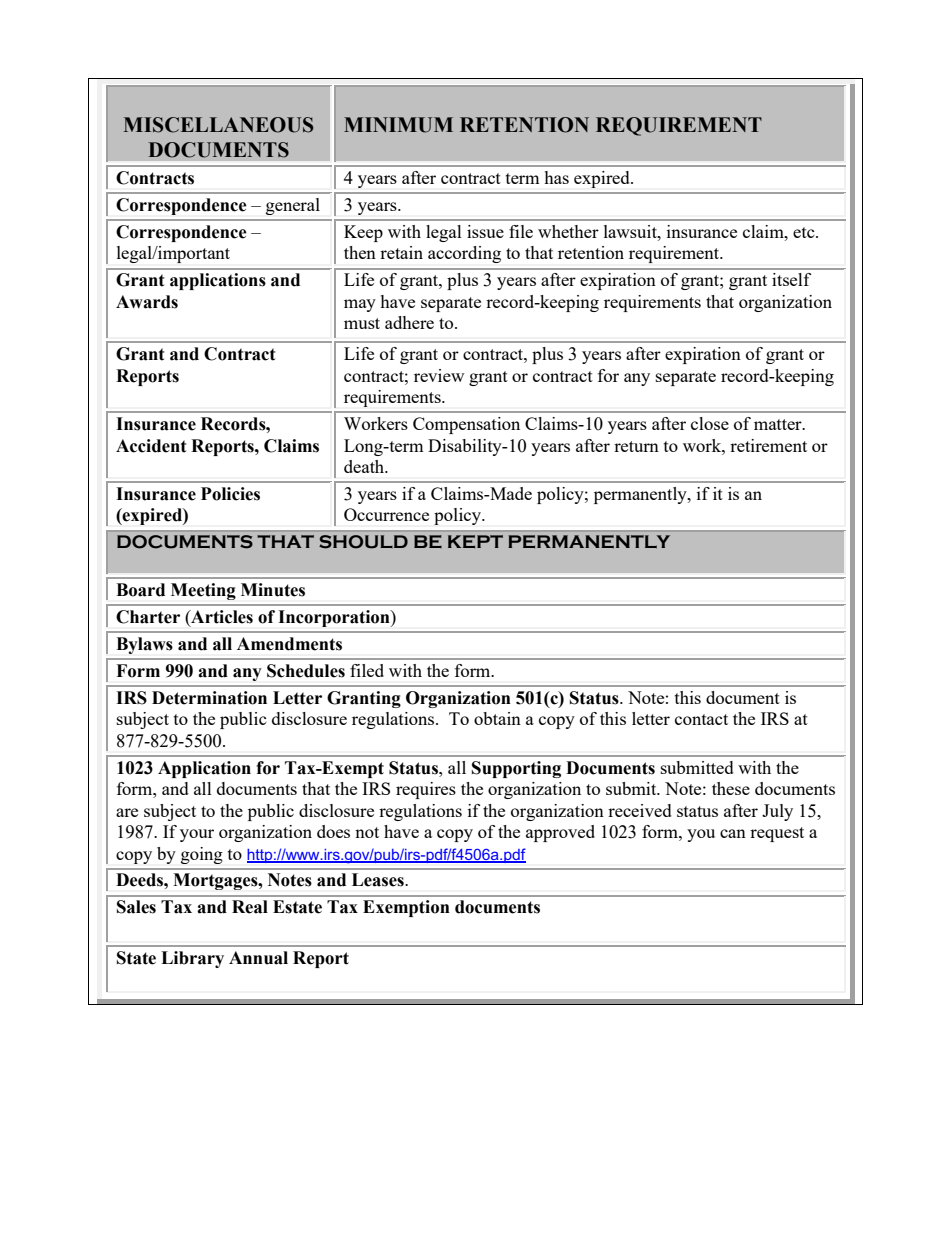 The height and width of the page is (1233, 952). What do you see at coordinates (805, 232) in the page?
I see `etc` at bounding box center [805, 232].
